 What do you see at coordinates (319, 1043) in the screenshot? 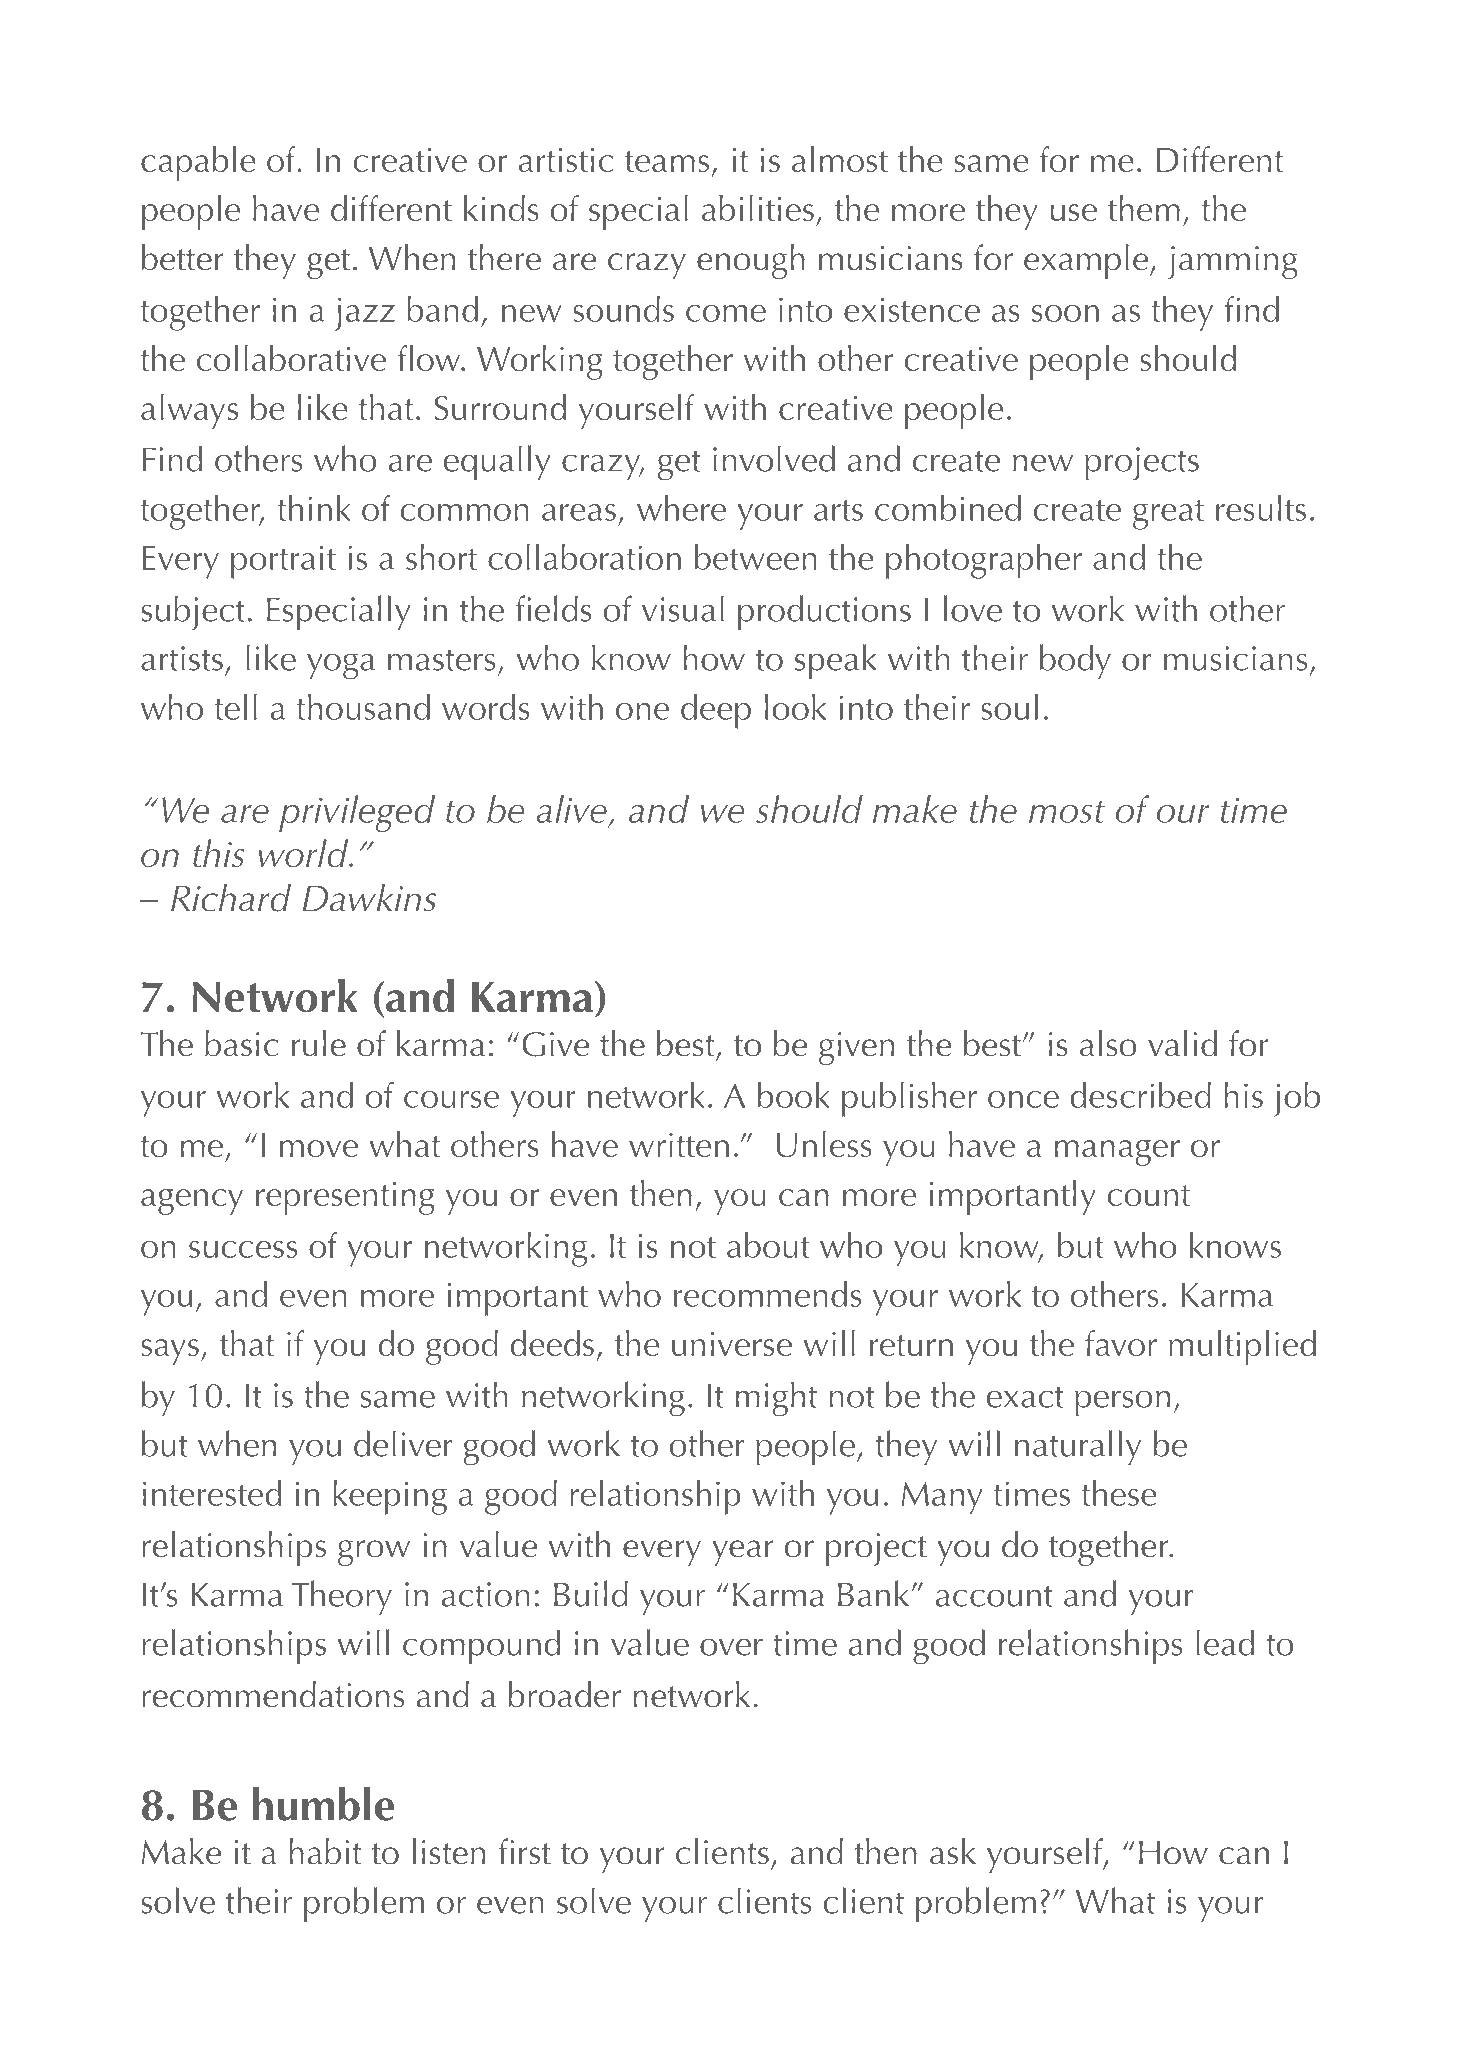
I see `rule` at bounding box center [319, 1043].
